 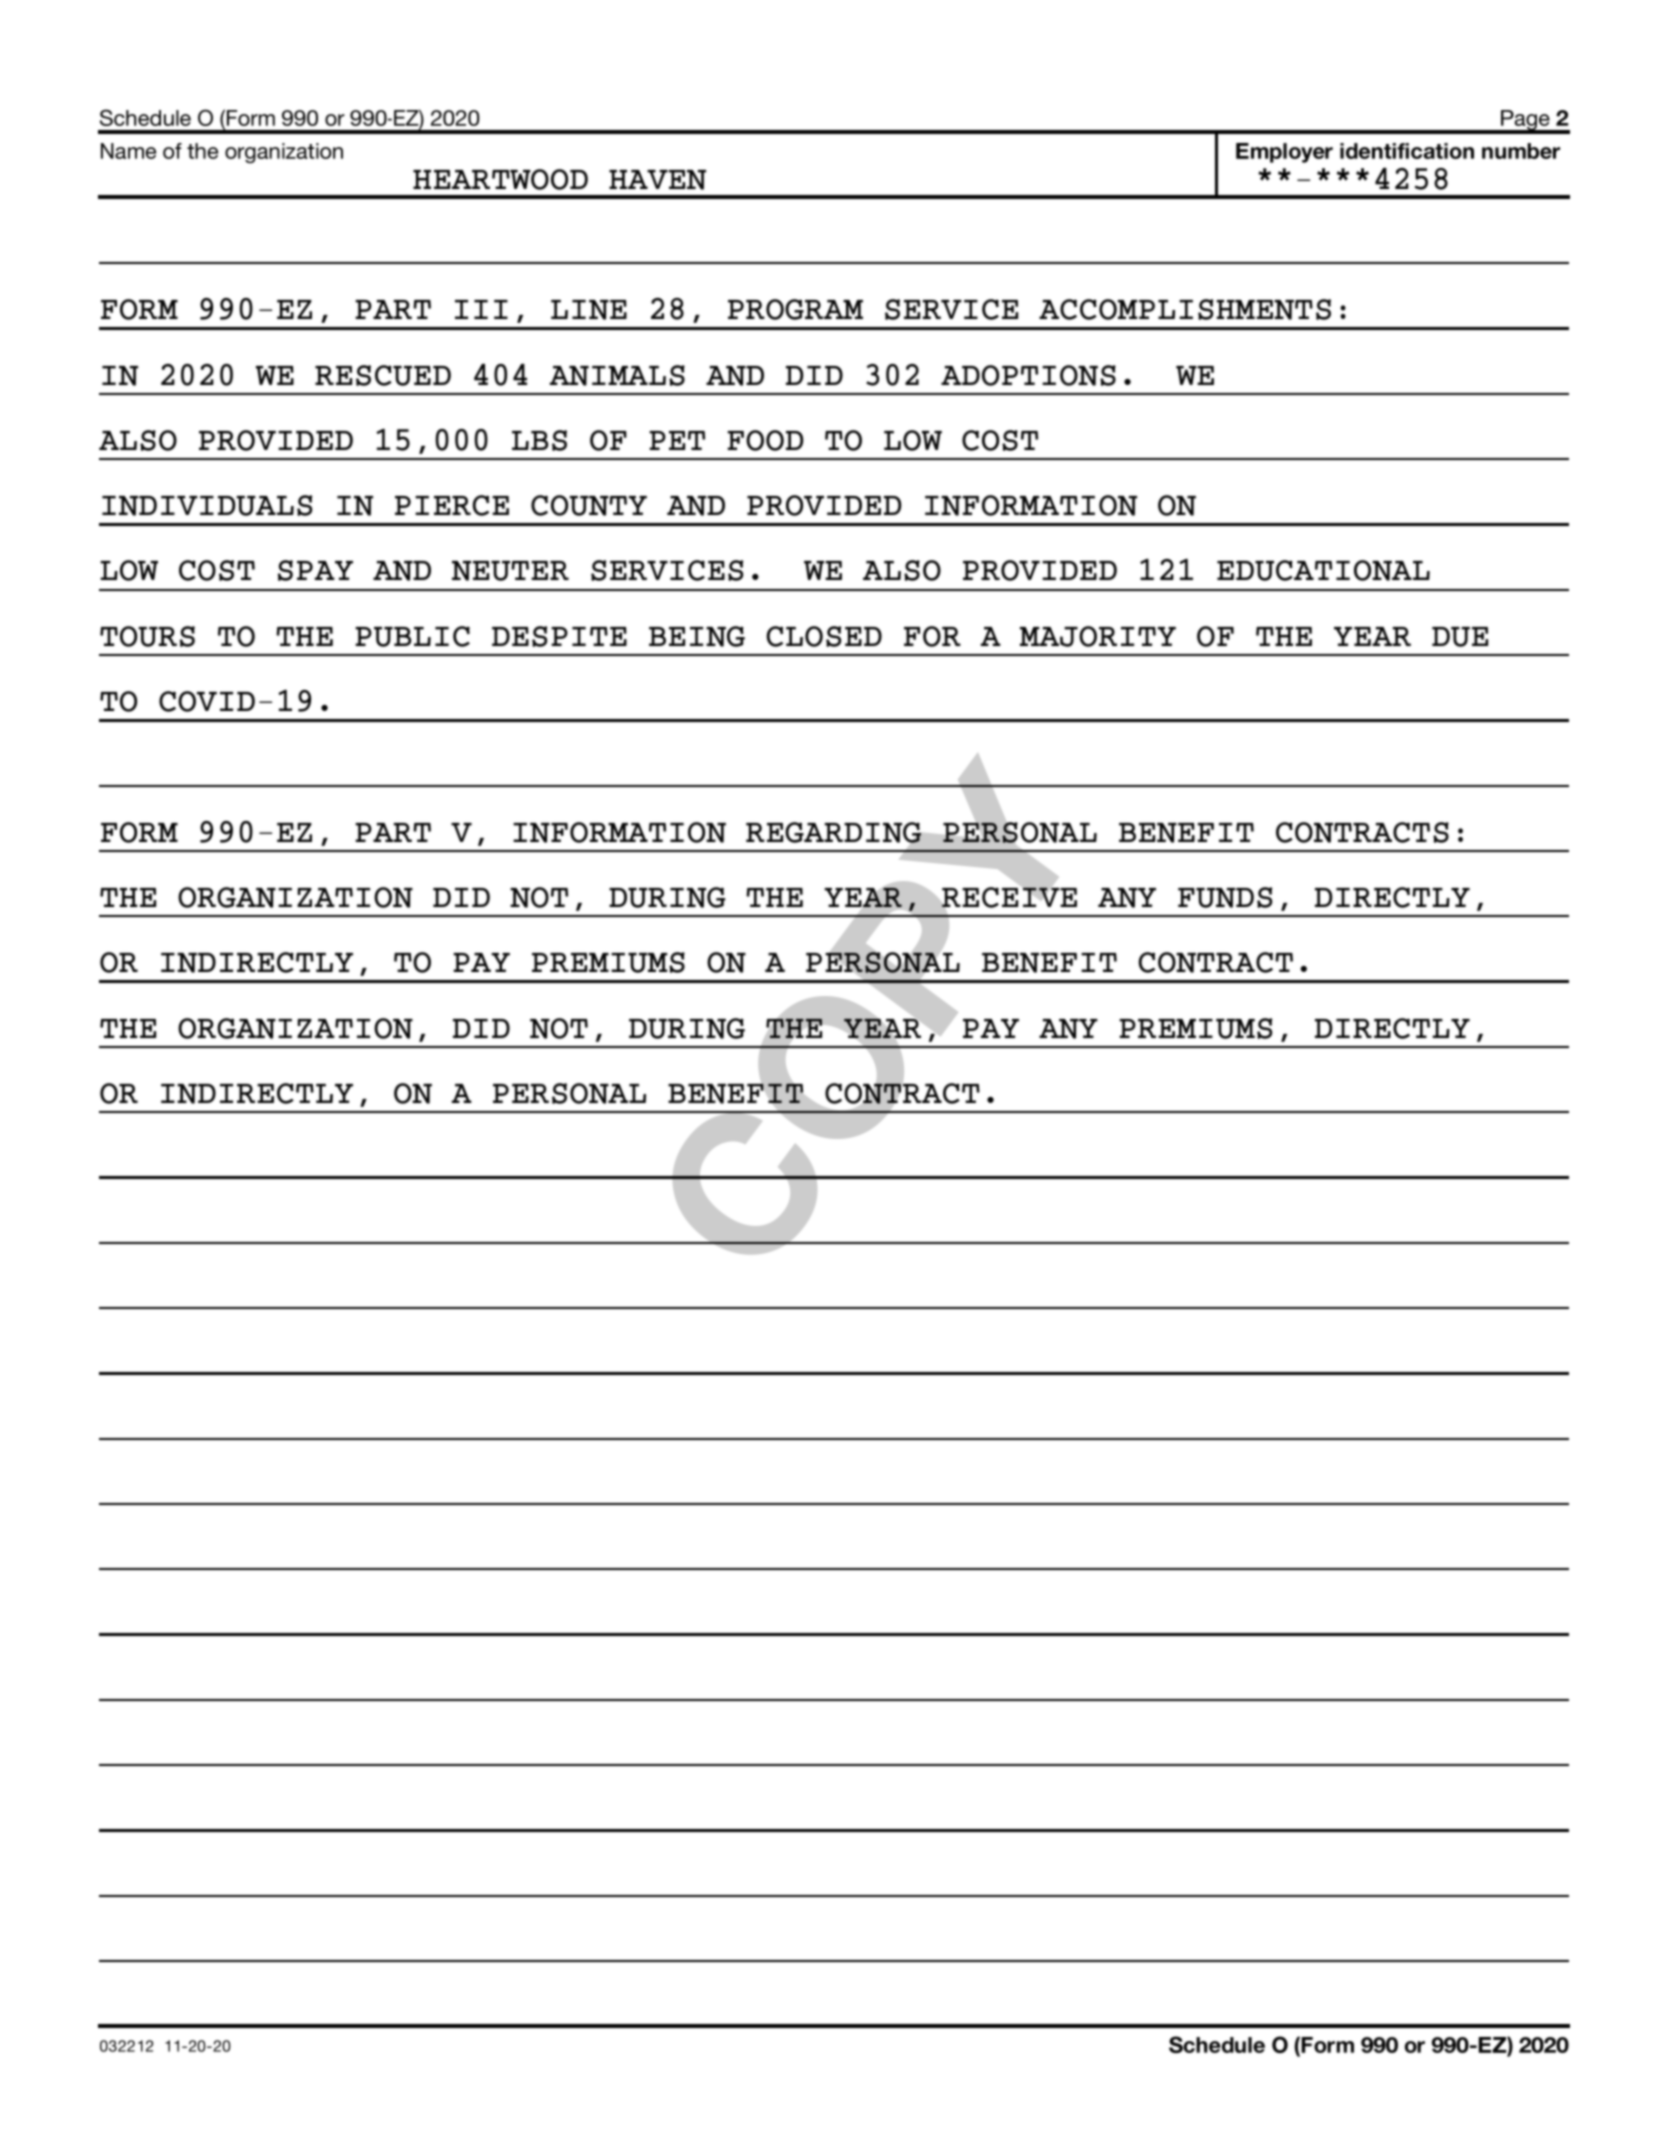 I want to click on DUE, so click(x=1460, y=637).
